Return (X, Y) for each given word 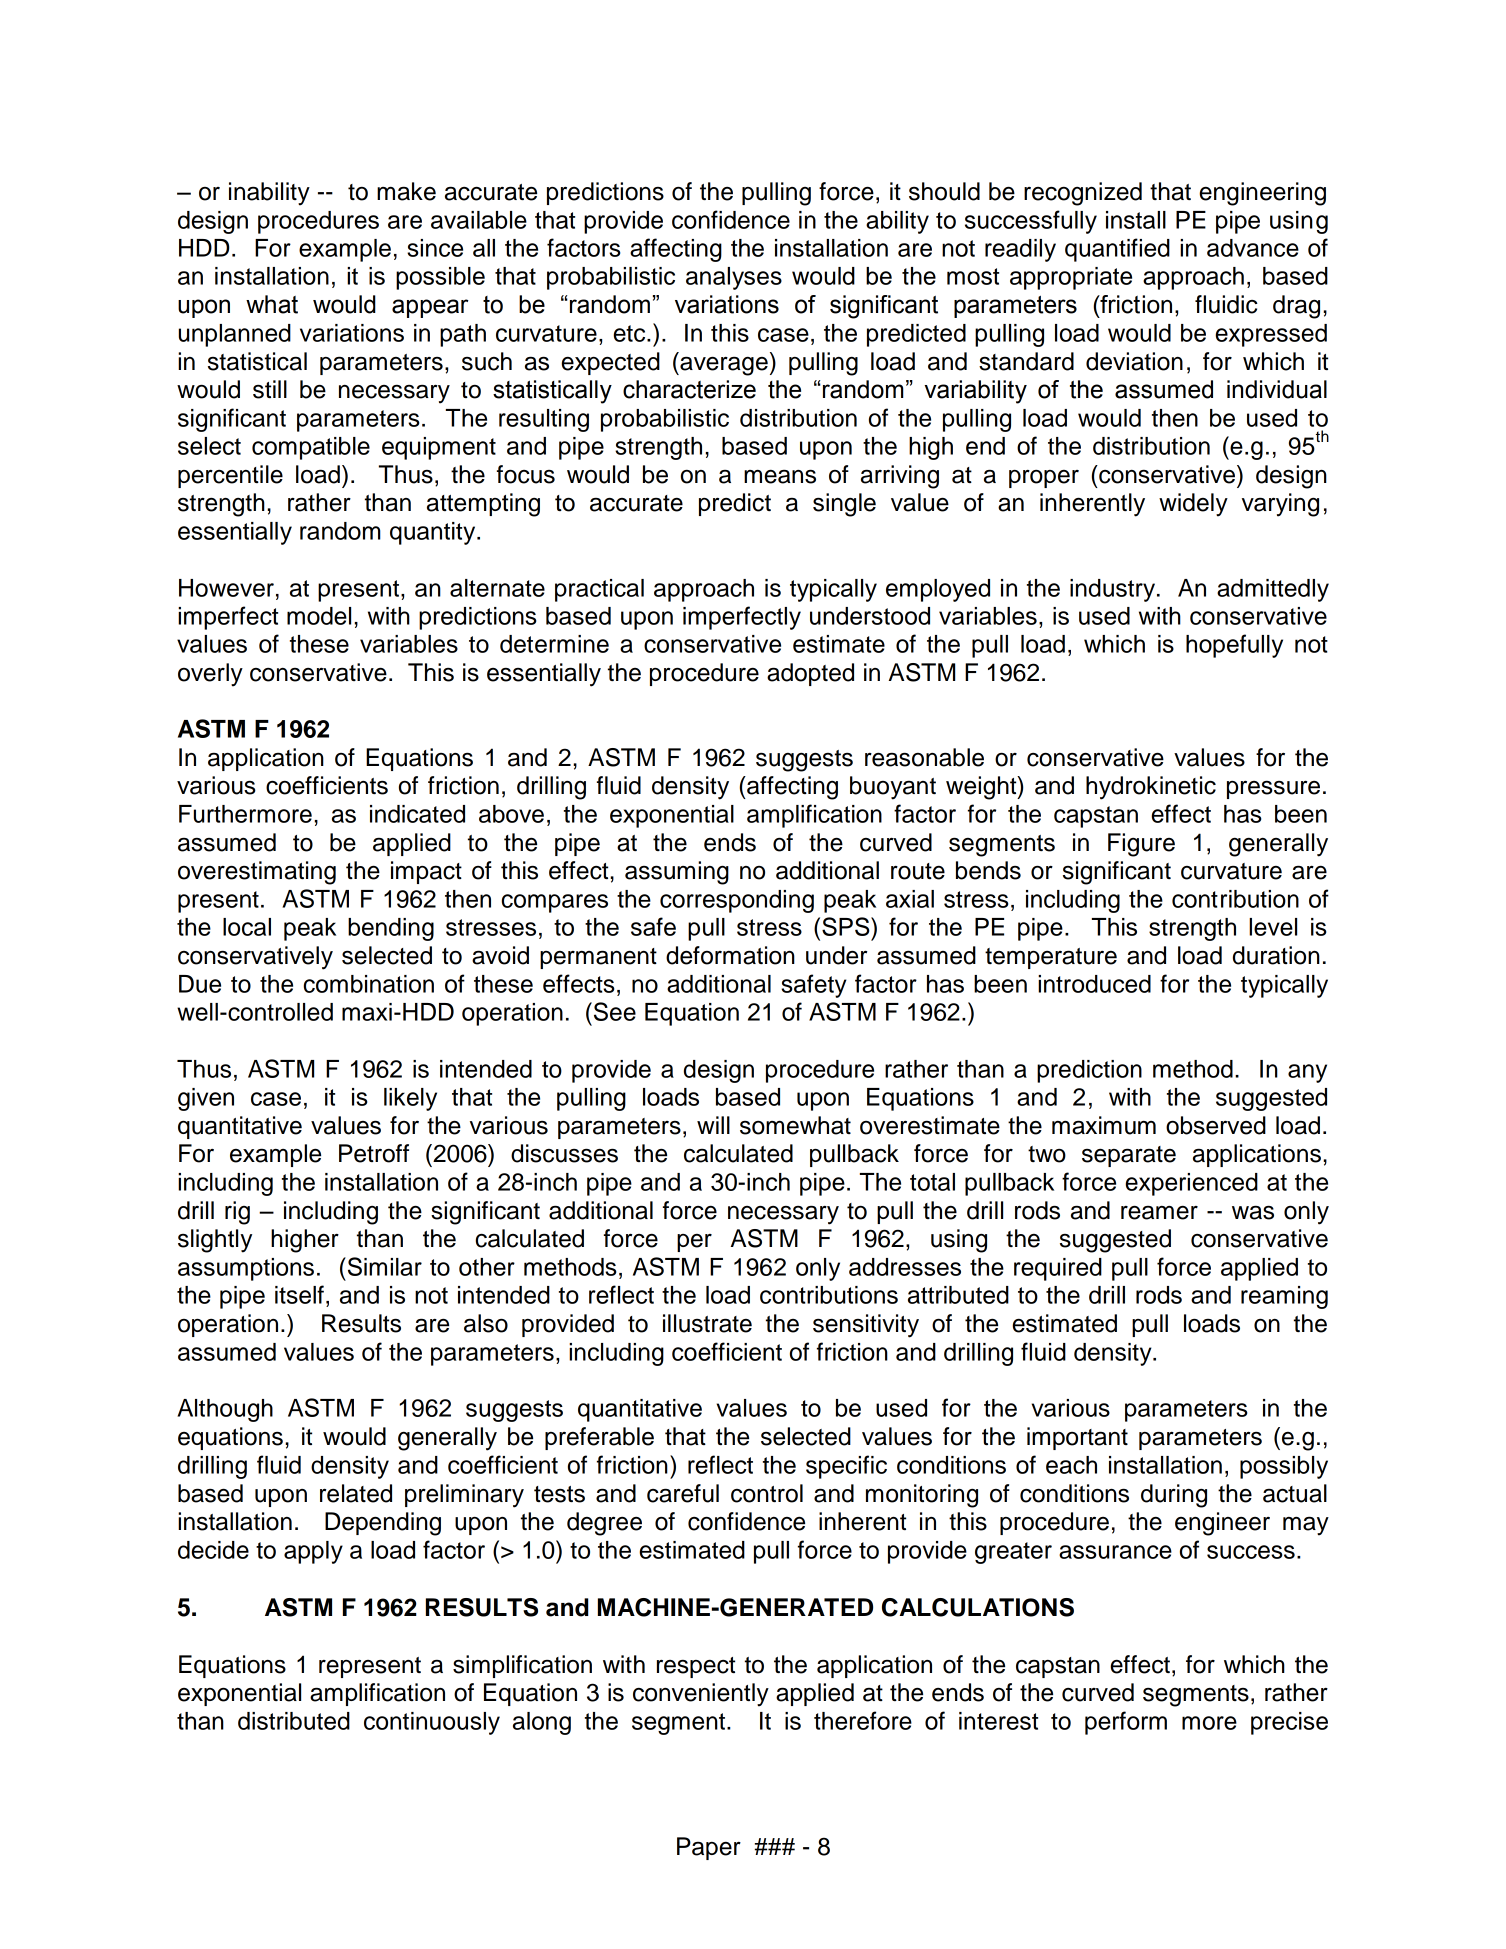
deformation (730, 955)
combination (369, 984)
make (406, 191)
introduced (1094, 984)
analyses (734, 278)
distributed (294, 1721)
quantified (1117, 250)
